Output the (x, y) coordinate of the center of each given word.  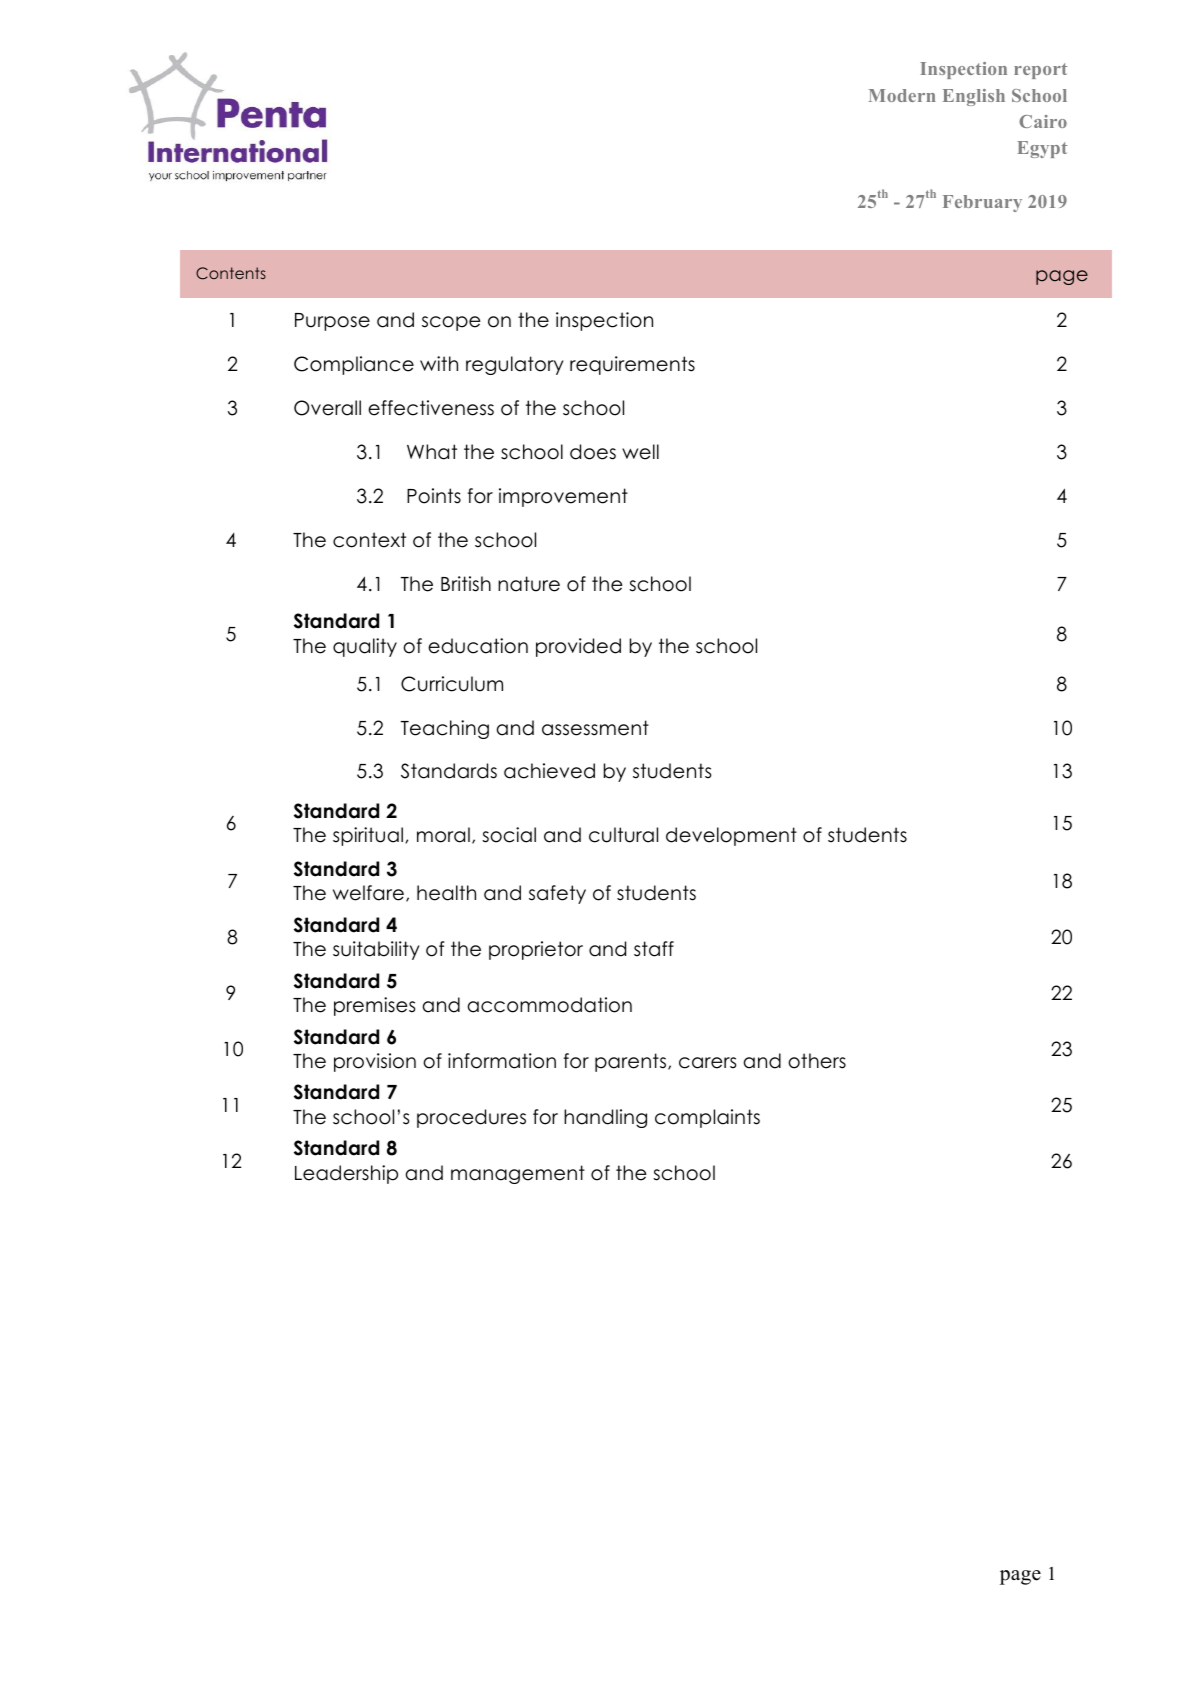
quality (365, 647)
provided (578, 647)
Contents (231, 273)
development (731, 836)
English (974, 97)
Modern (902, 95)
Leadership (346, 1174)
